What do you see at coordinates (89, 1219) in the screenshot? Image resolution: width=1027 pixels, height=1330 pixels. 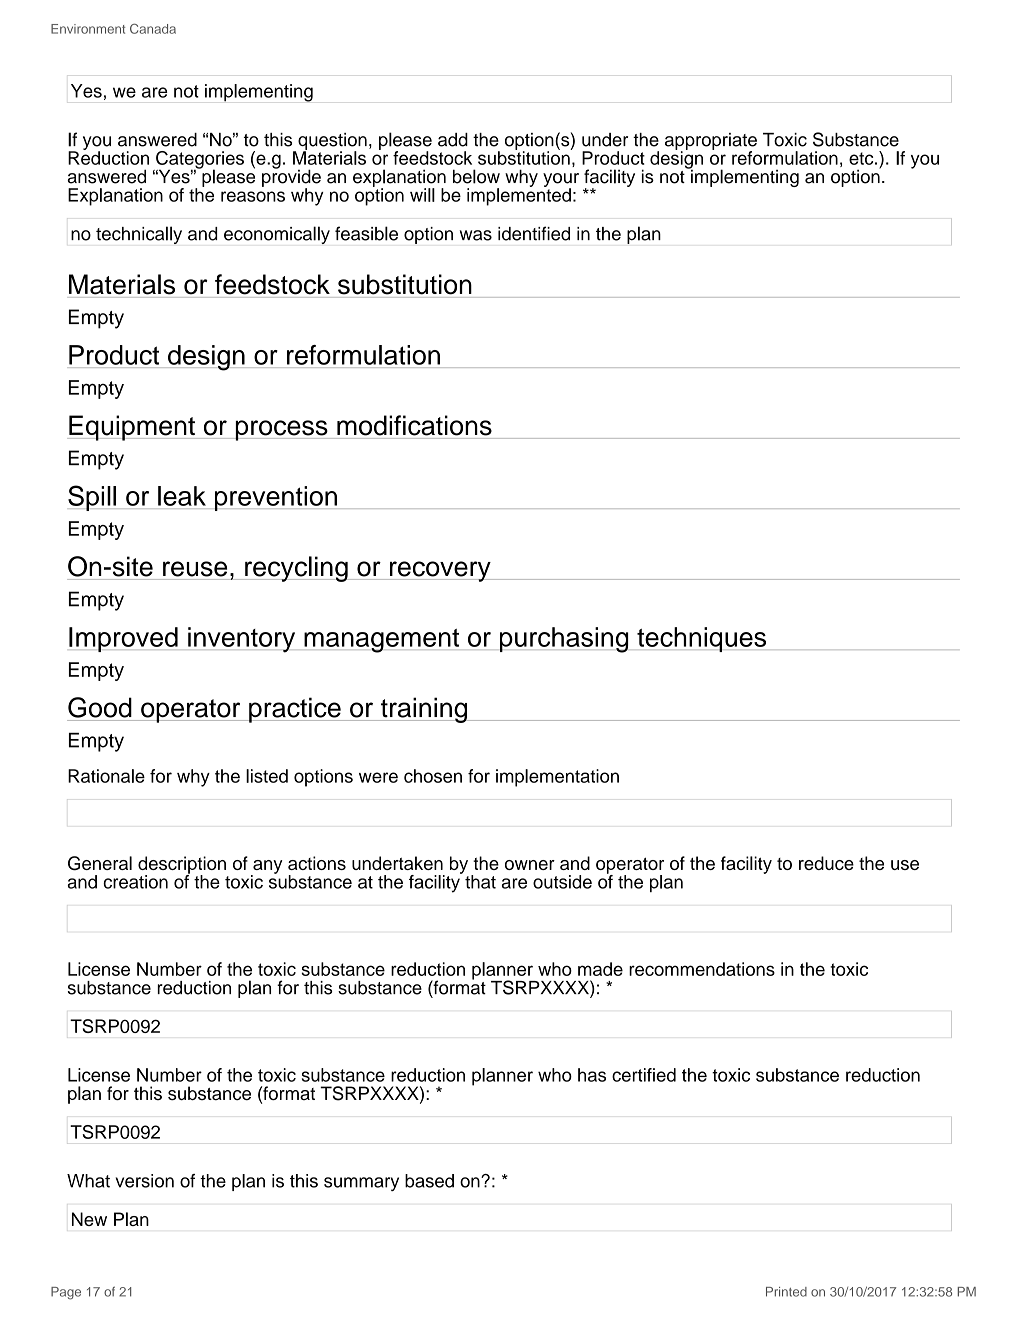 I see `New` at bounding box center [89, 1219].
